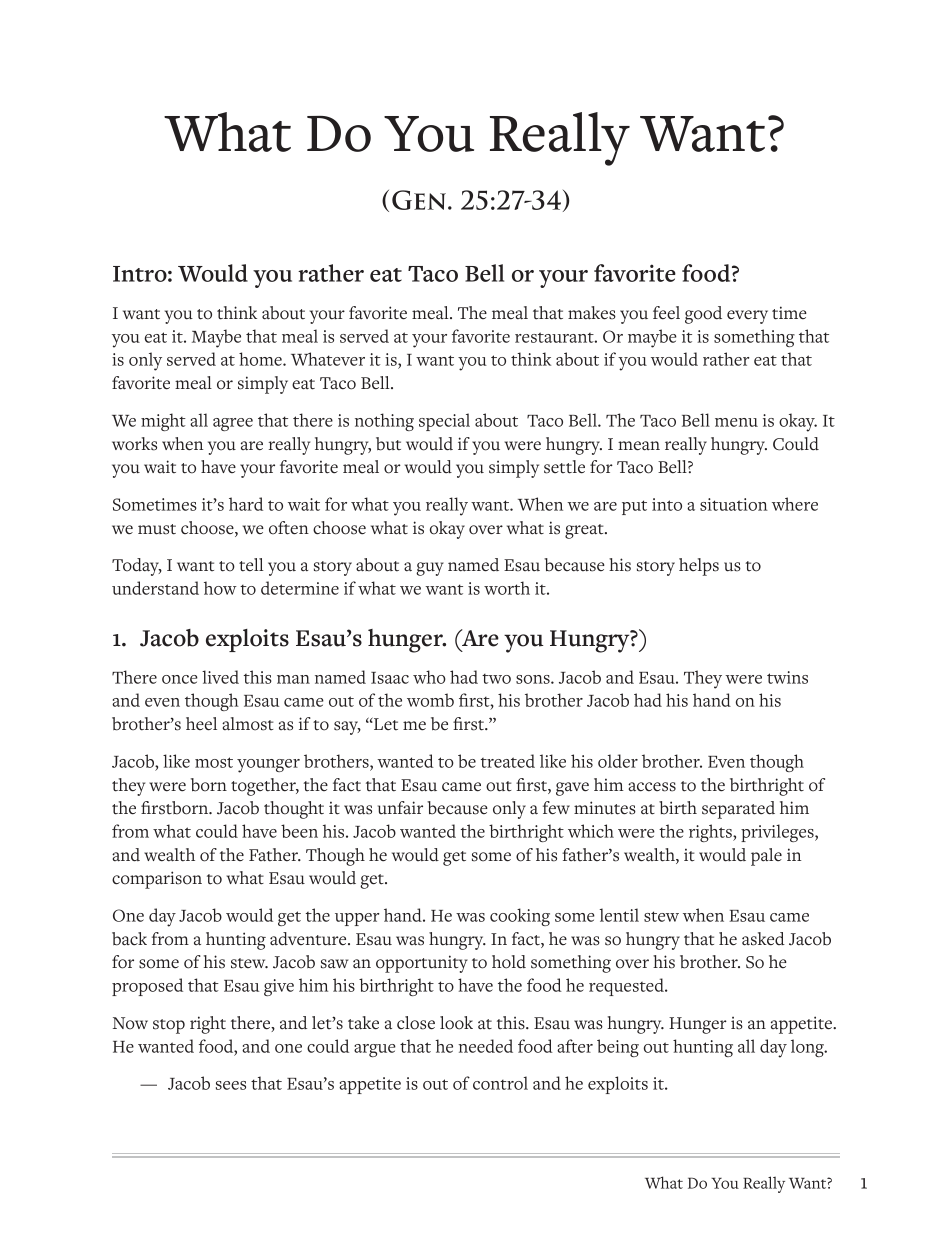  What do you see at coordinates (766, 857) in the screenshot?
I see `pale` at bounding box center [766, 857].
